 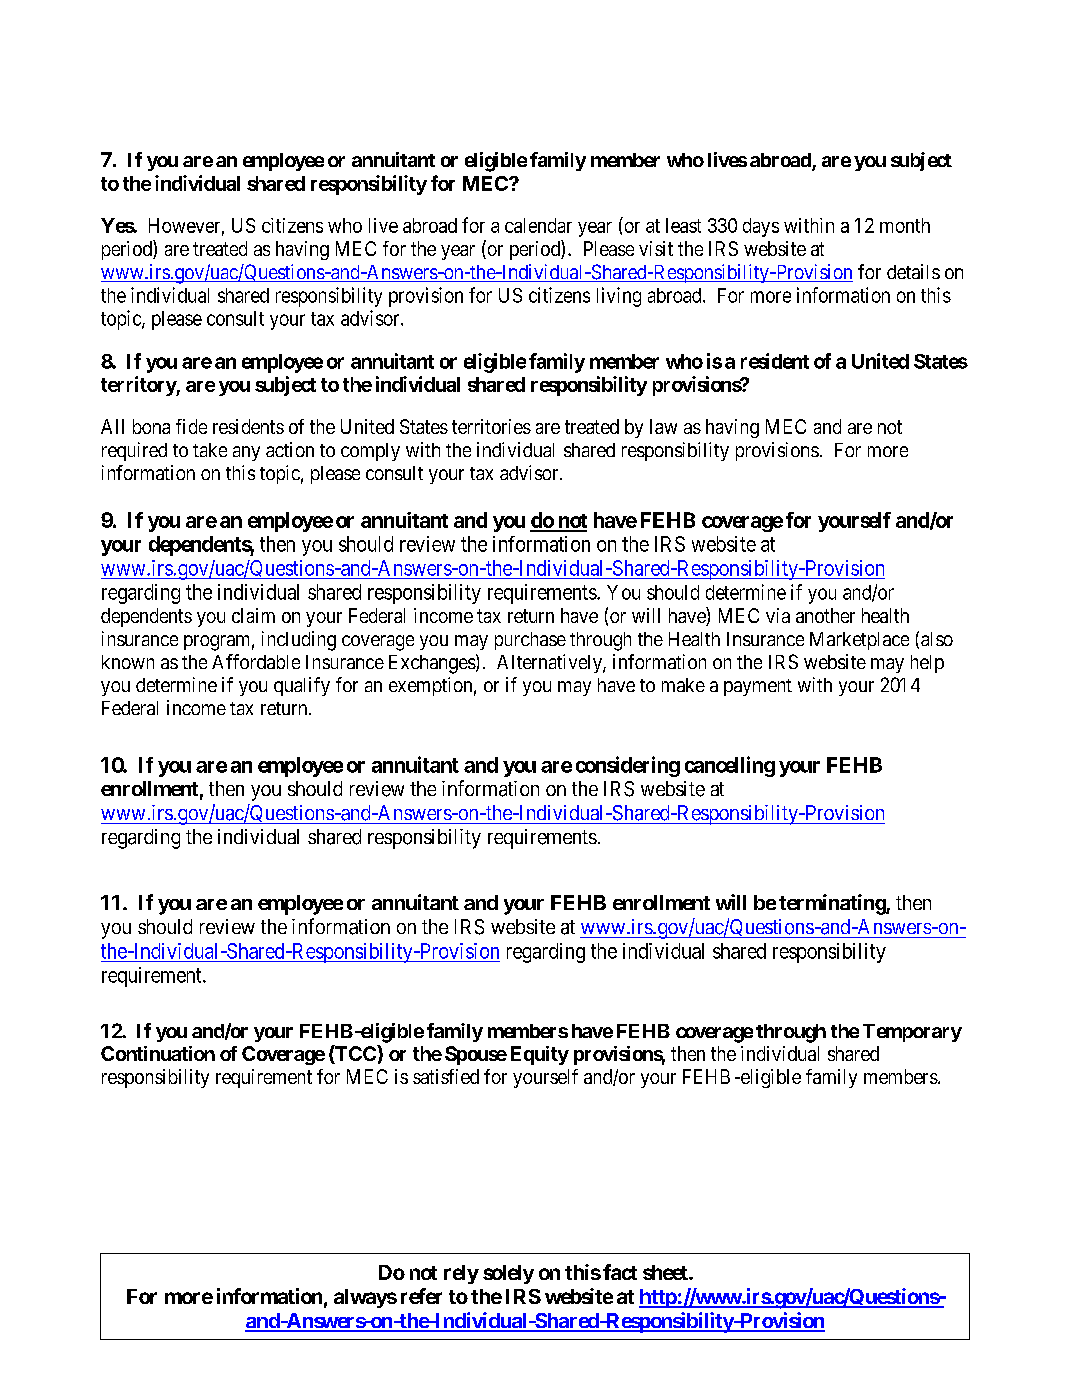 I want to click on details, so click(x=913, y=271).
